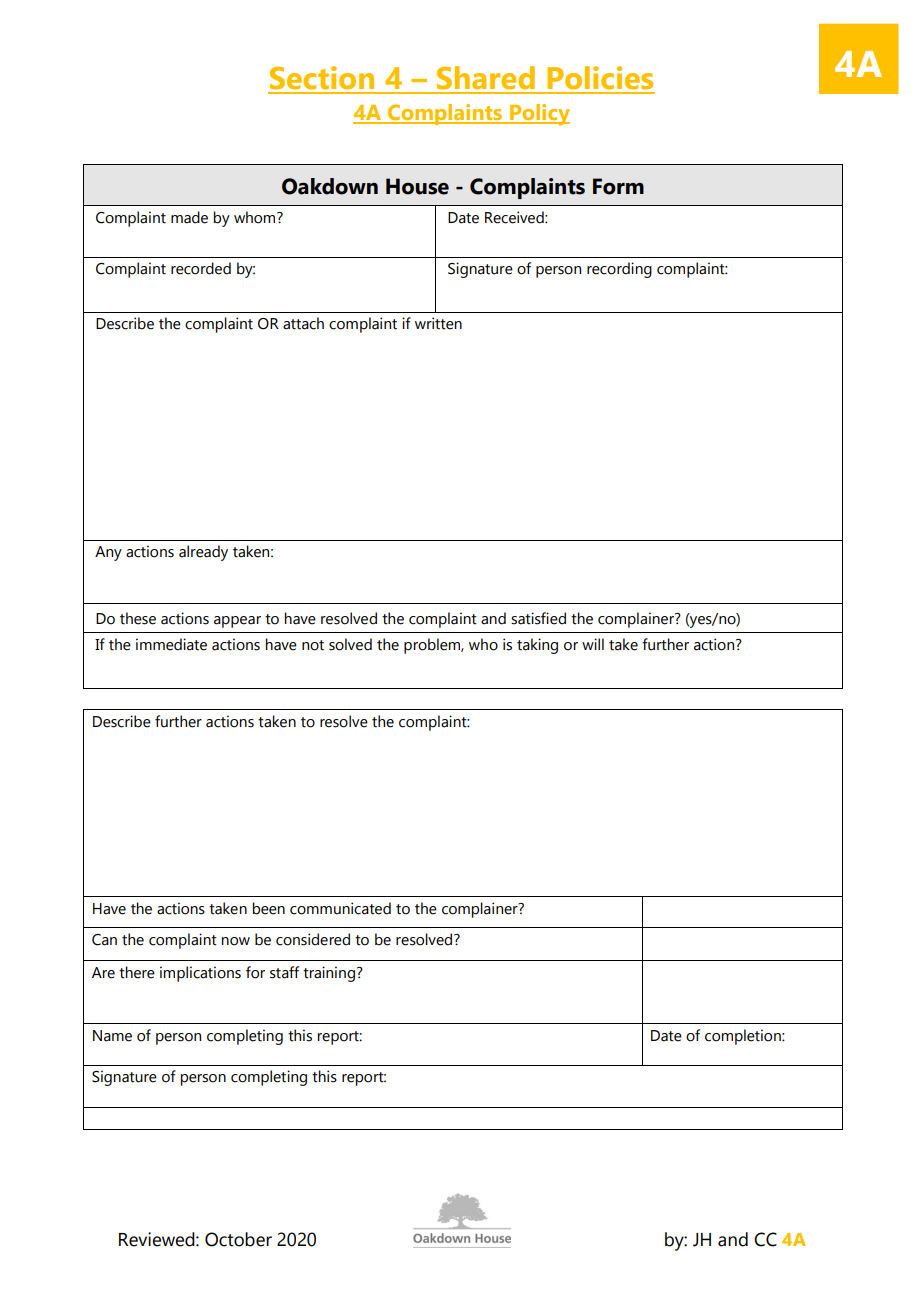  I want to click on implications, so click(200, 974).
